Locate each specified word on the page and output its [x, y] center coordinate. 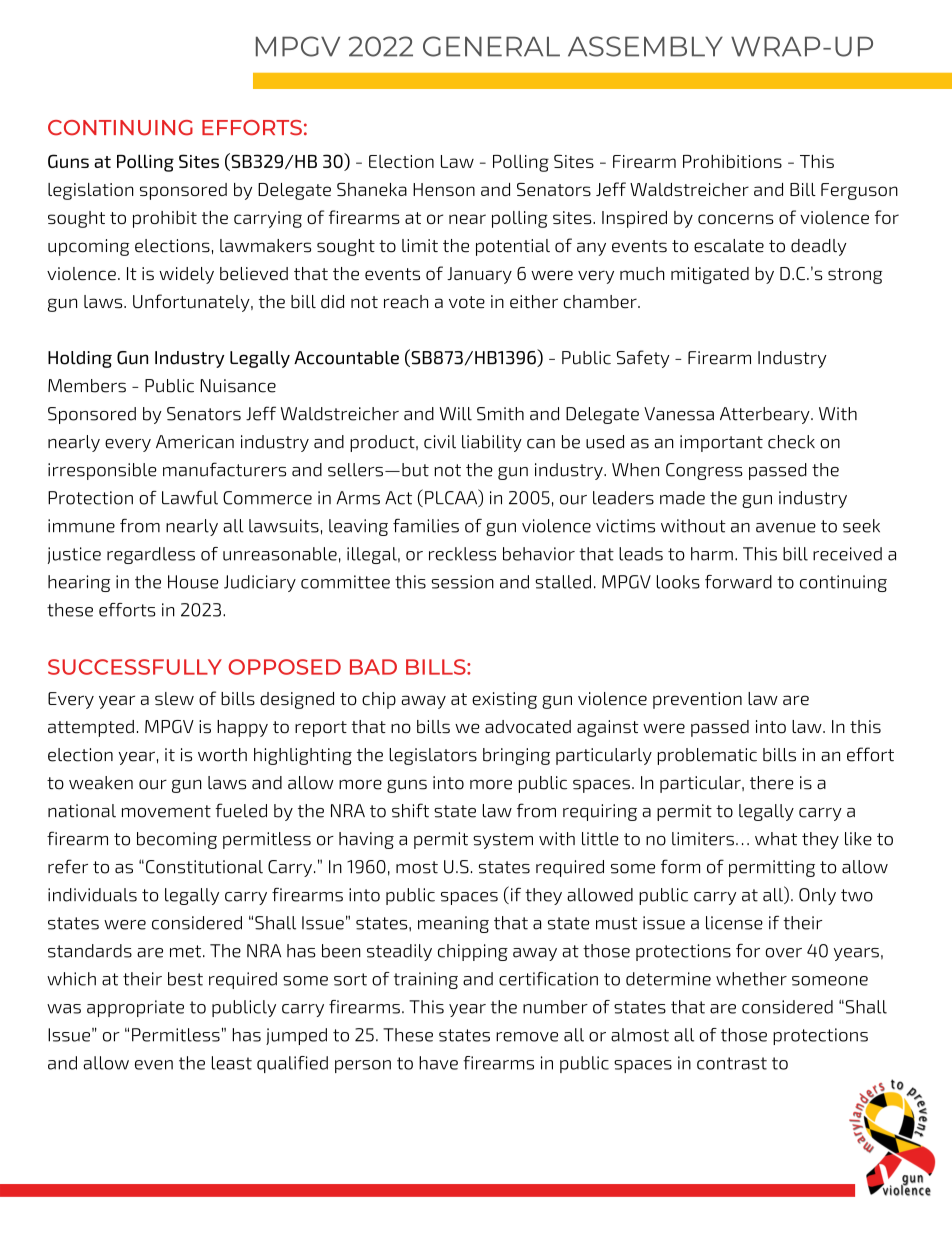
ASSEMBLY [645, 46]
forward [738, 582]
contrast [732, 1063]
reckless [462, 554]
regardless [151, 555]
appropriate [135, 1008]
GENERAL [491, 46]
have [438, 1063]
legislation [91, 191]
